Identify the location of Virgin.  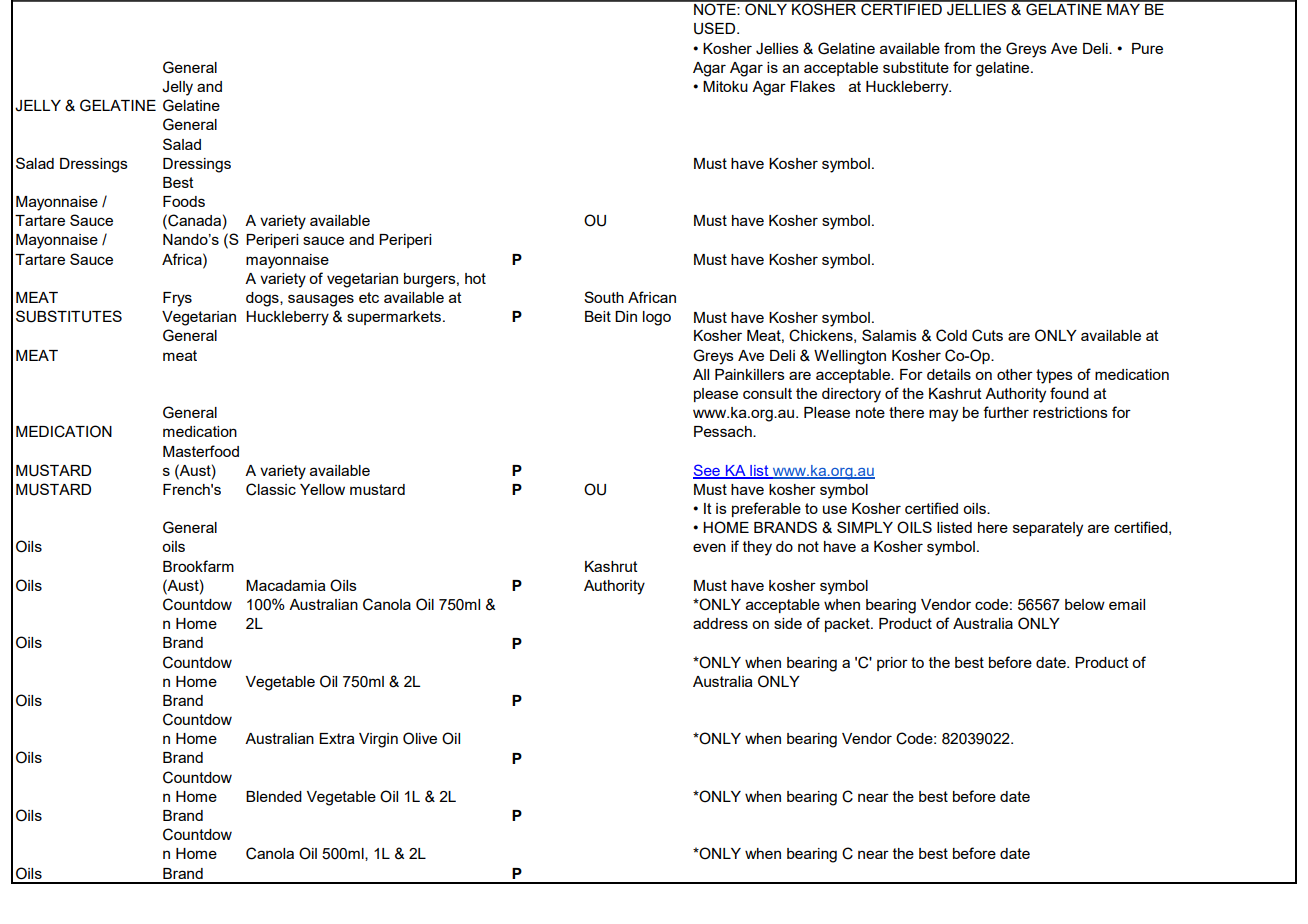
(378, 740).
